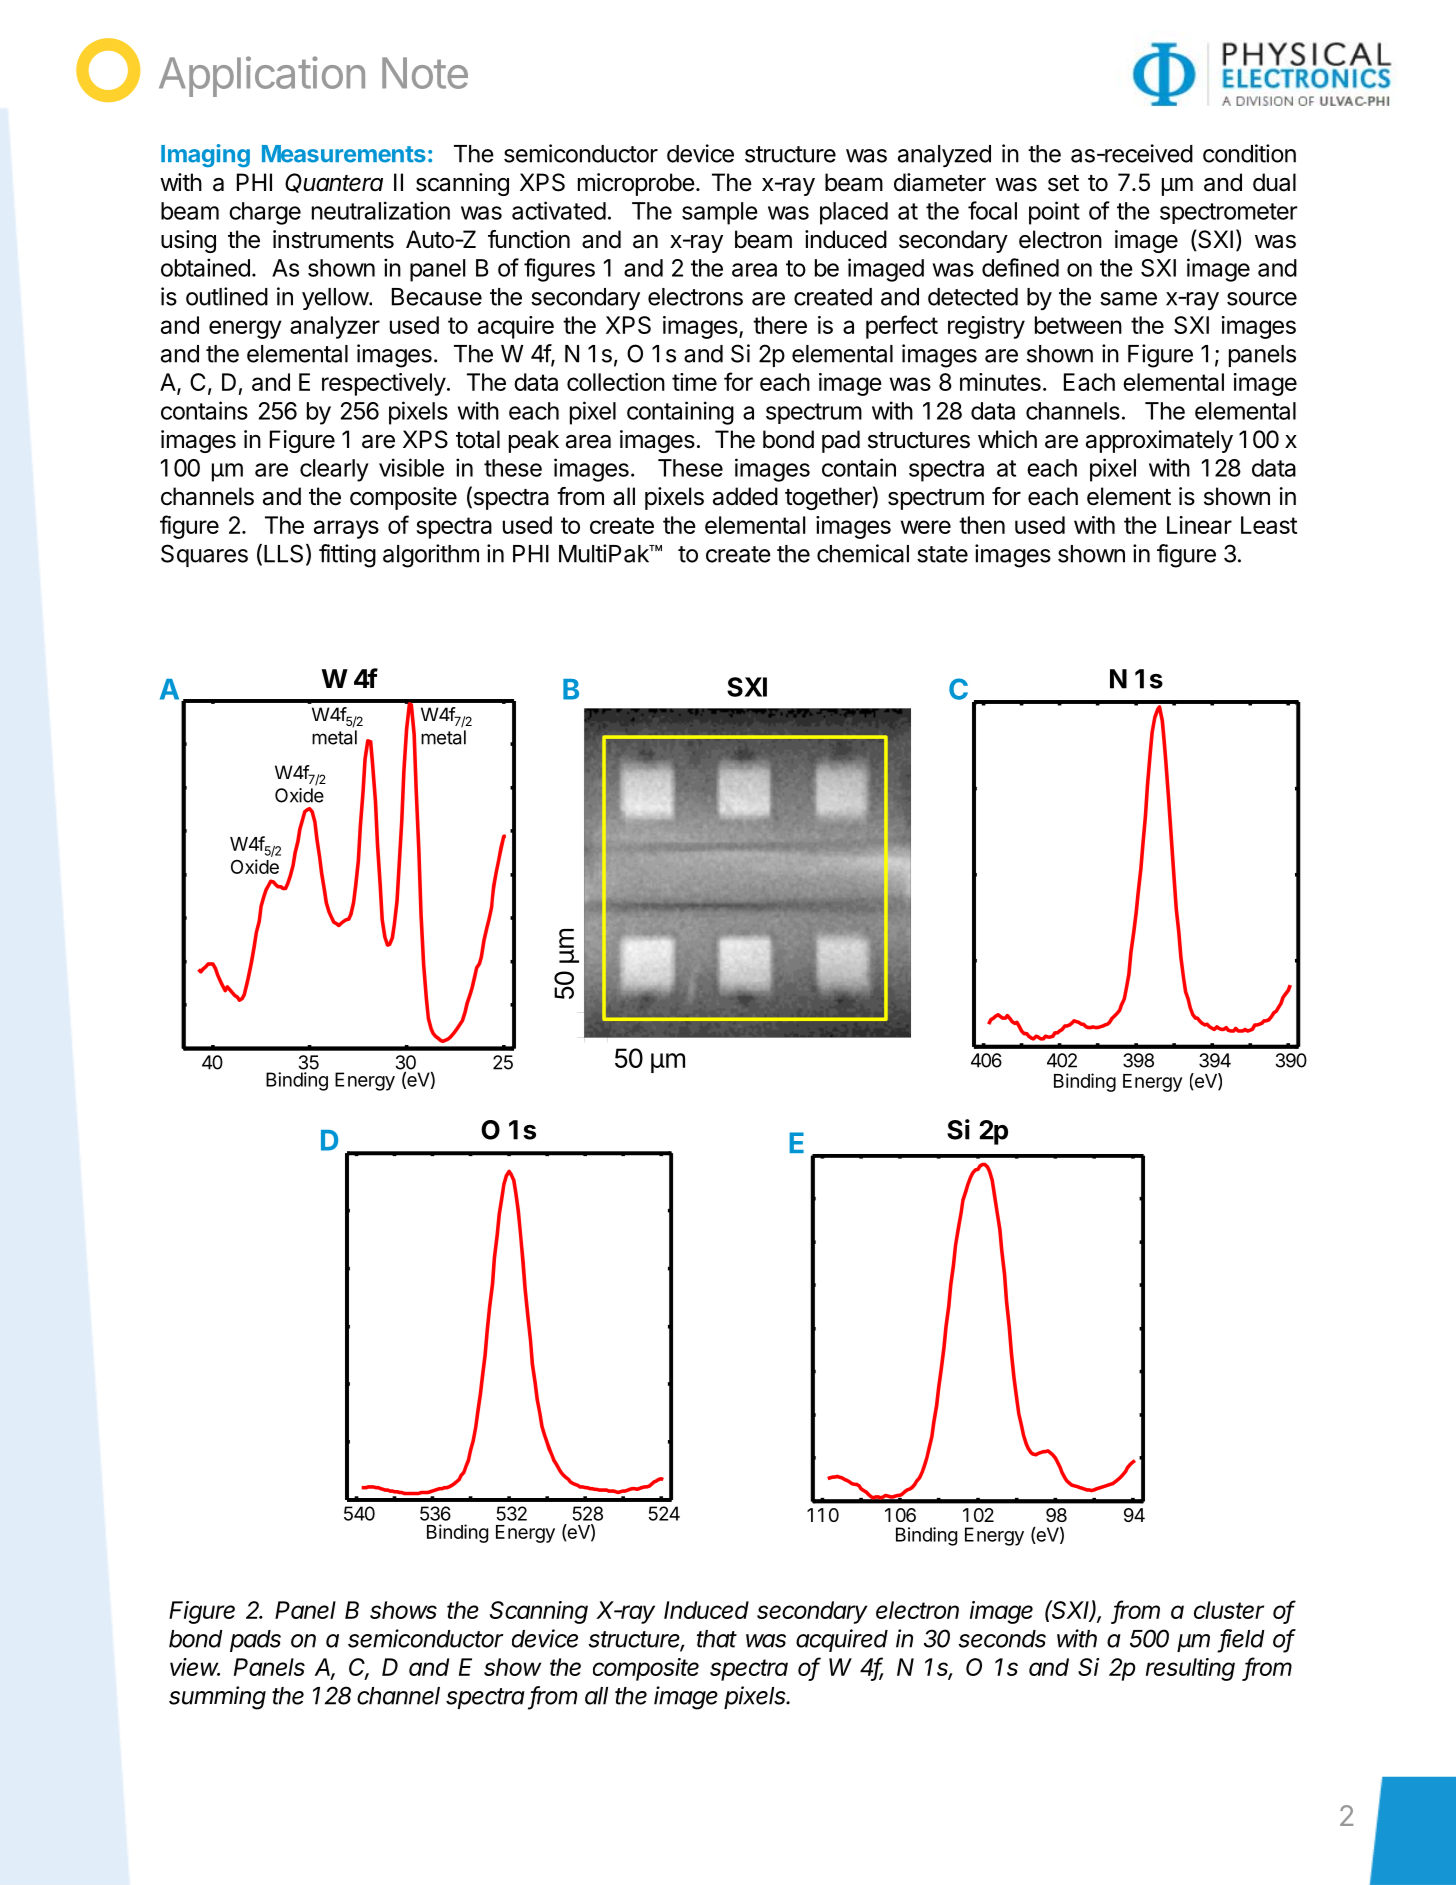  Describe the element at coordinates (717, 1639) in the screenshot. I see `that` at that location.
